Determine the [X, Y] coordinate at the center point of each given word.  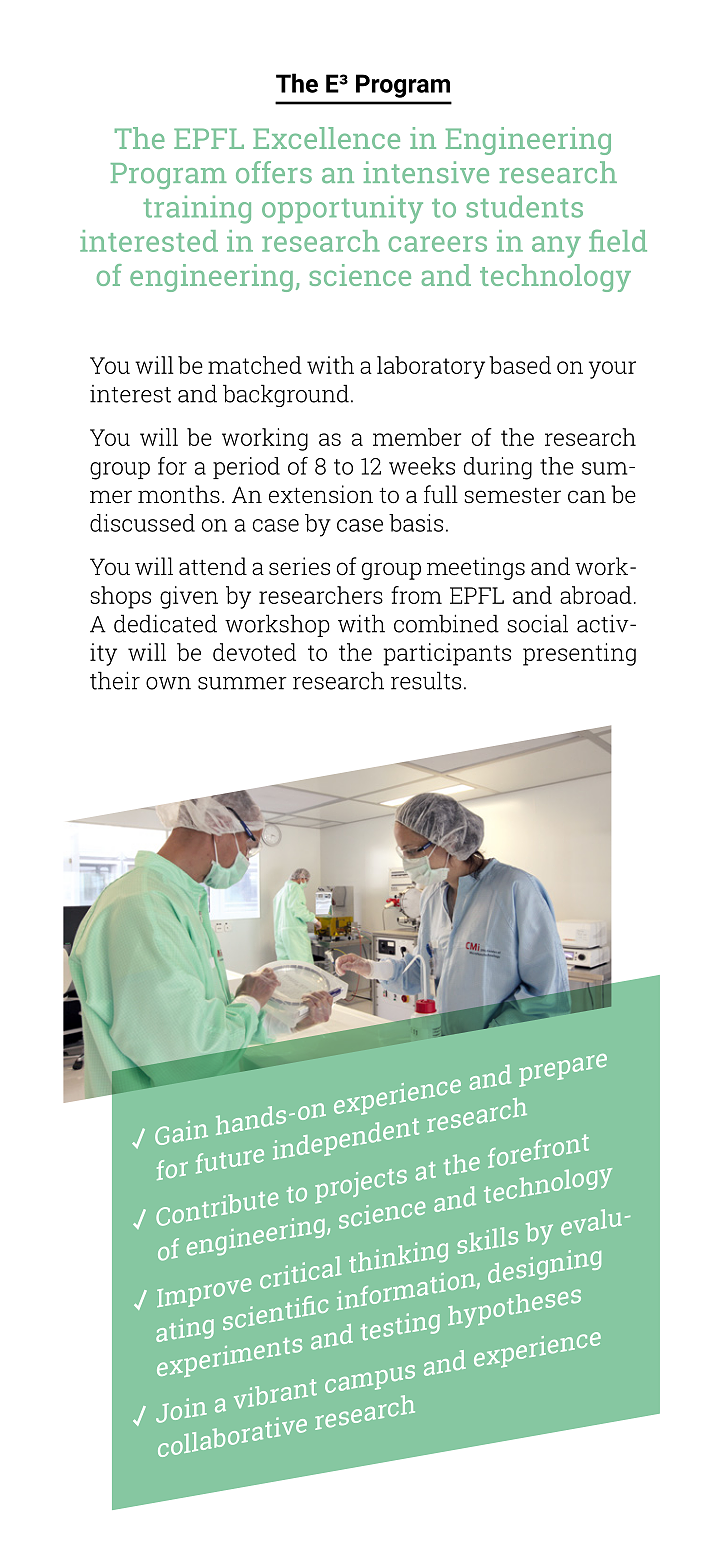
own [168, 683]
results [426, 680]
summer [242, 683]
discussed [142, 523]
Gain [181, 1133]
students [524, 206]
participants [447, 654]
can [587, 497]
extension [321, 494]
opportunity [342, 209]
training [197, 209]
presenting [579, 654]
